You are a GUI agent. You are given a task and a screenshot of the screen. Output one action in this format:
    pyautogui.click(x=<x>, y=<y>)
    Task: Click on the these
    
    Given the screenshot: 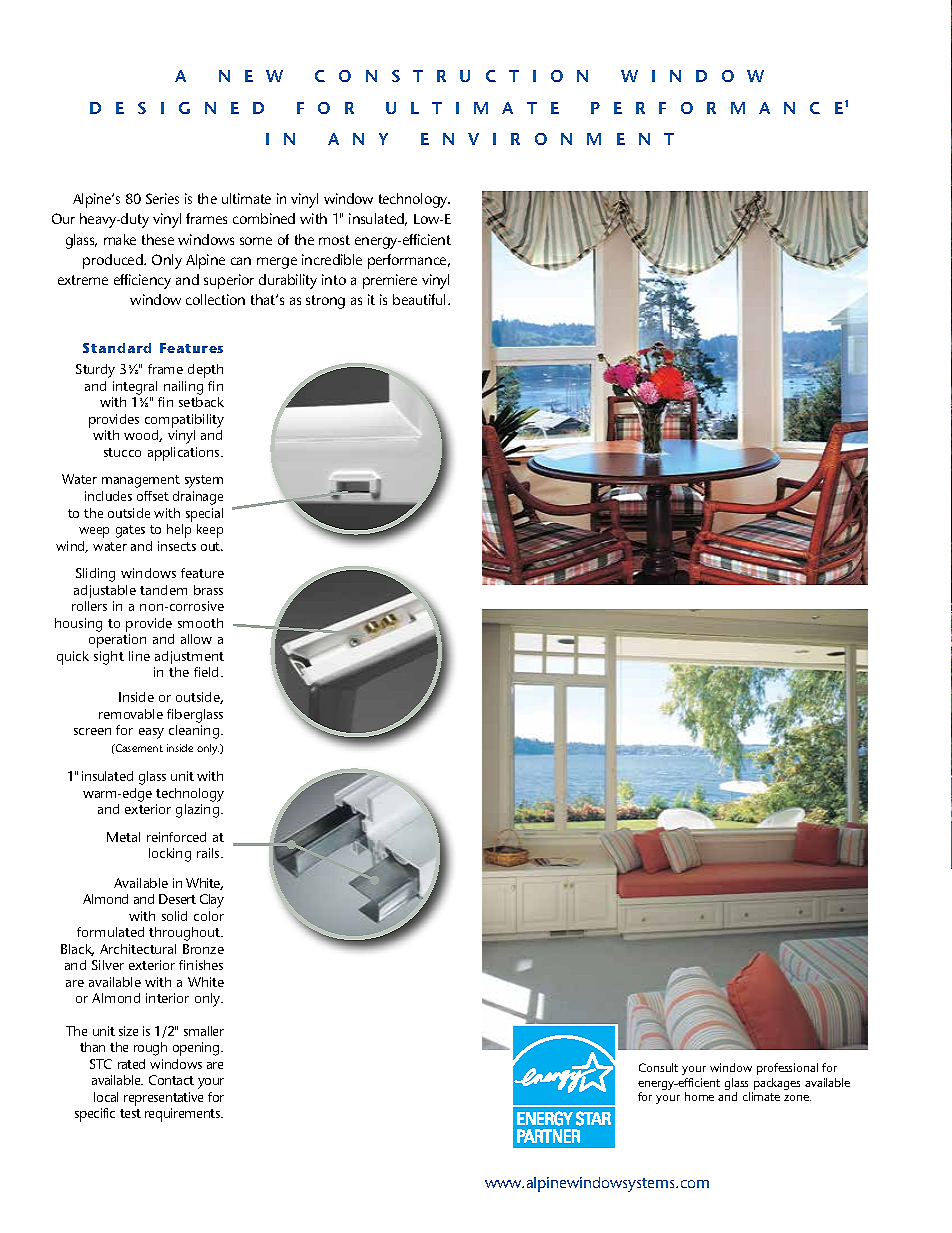 What is the action you would take?
    pyautogui.click(x=158, y=239)
